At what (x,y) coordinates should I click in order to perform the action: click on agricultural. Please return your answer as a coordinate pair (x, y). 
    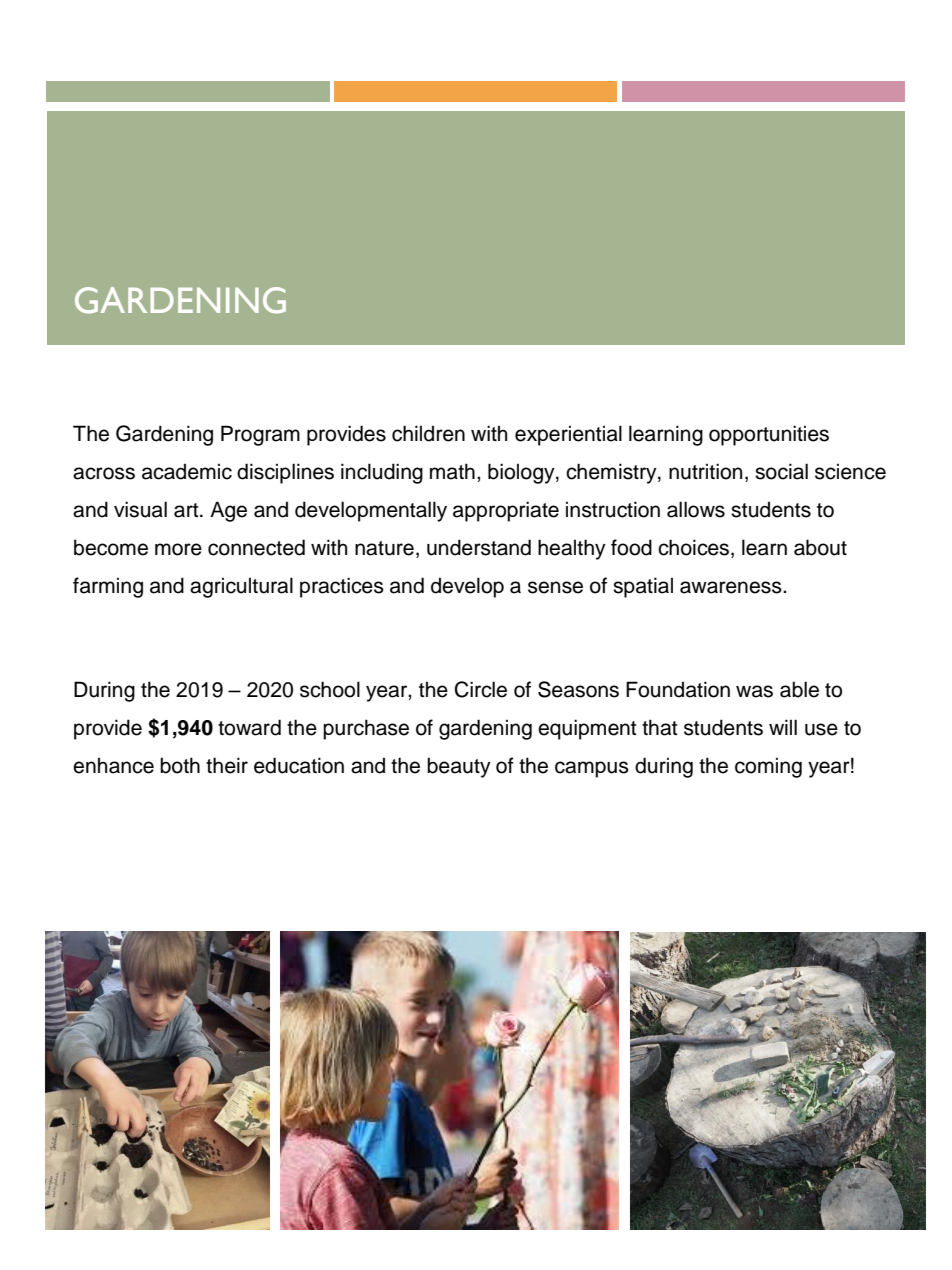
    Looking at the image, I should click on (241, 587).
